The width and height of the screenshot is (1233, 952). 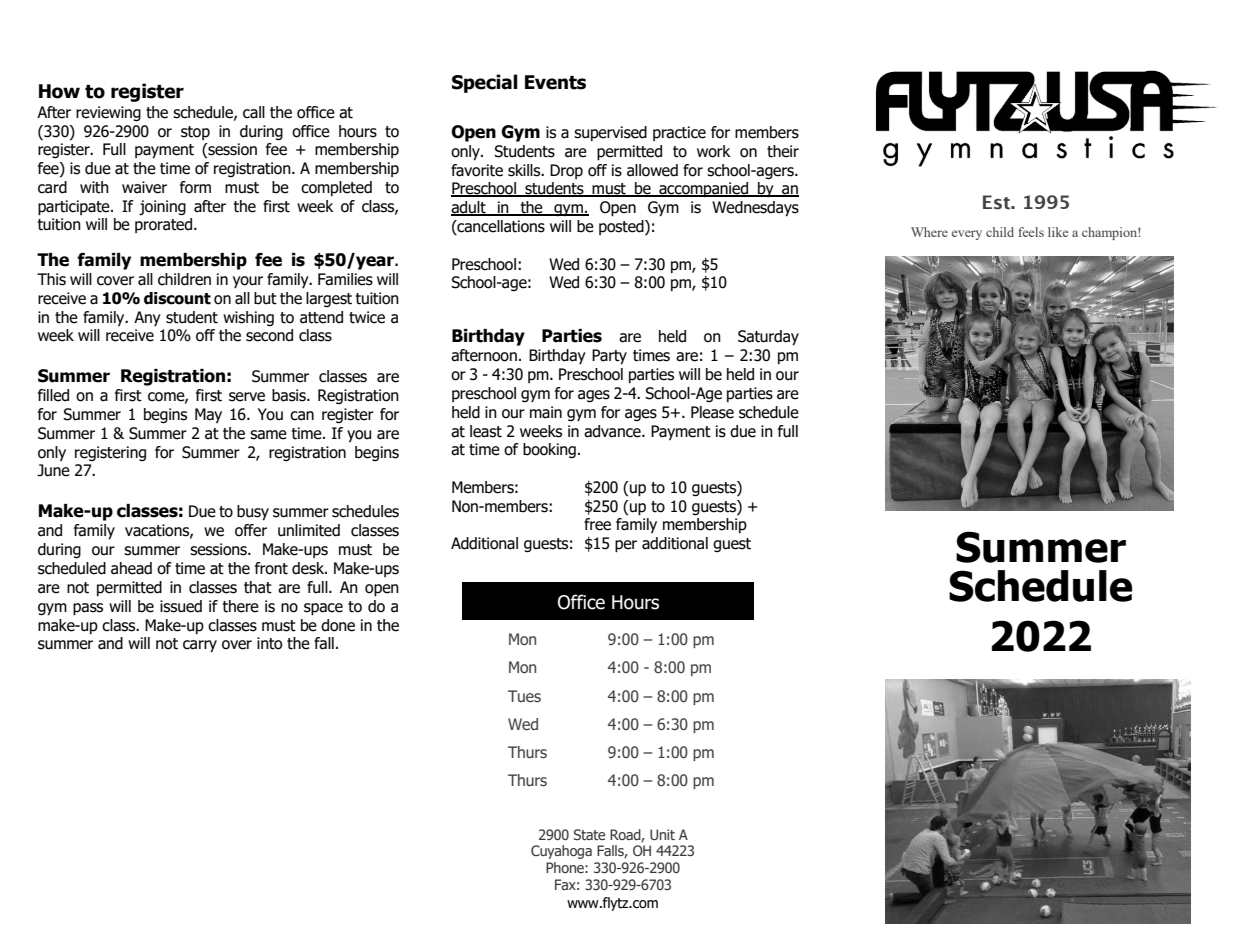 I want to click on free, so click(x=597, y=524).
